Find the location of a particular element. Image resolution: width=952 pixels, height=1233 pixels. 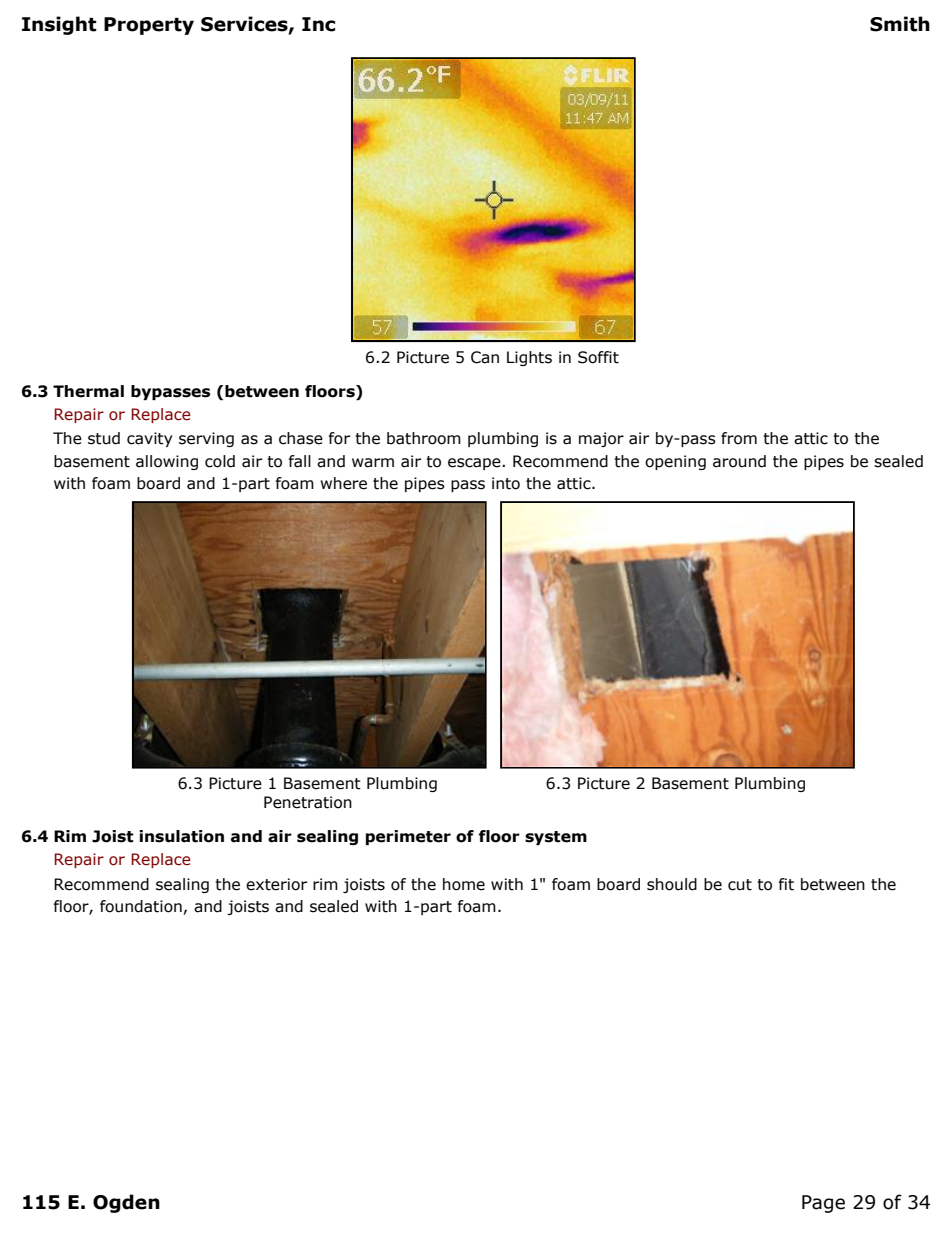

Smith is located at coordinates (900, 24).
